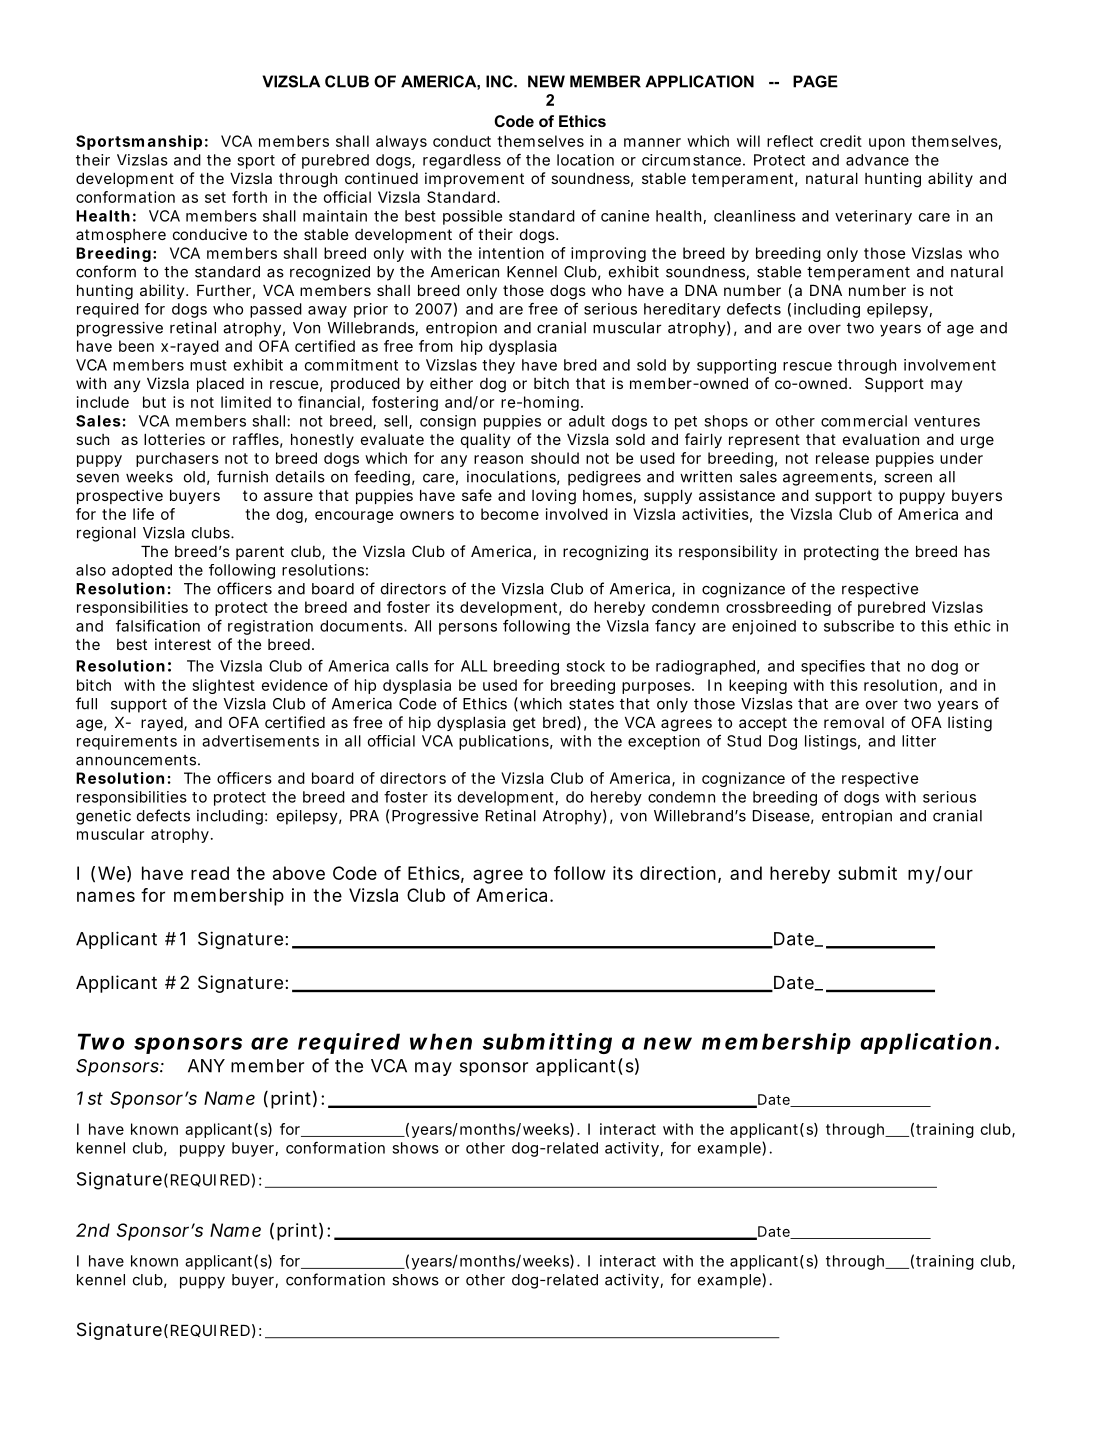 The height and width of the document is (1429, 1104). I want to click on conduct, so click(462, 141).
